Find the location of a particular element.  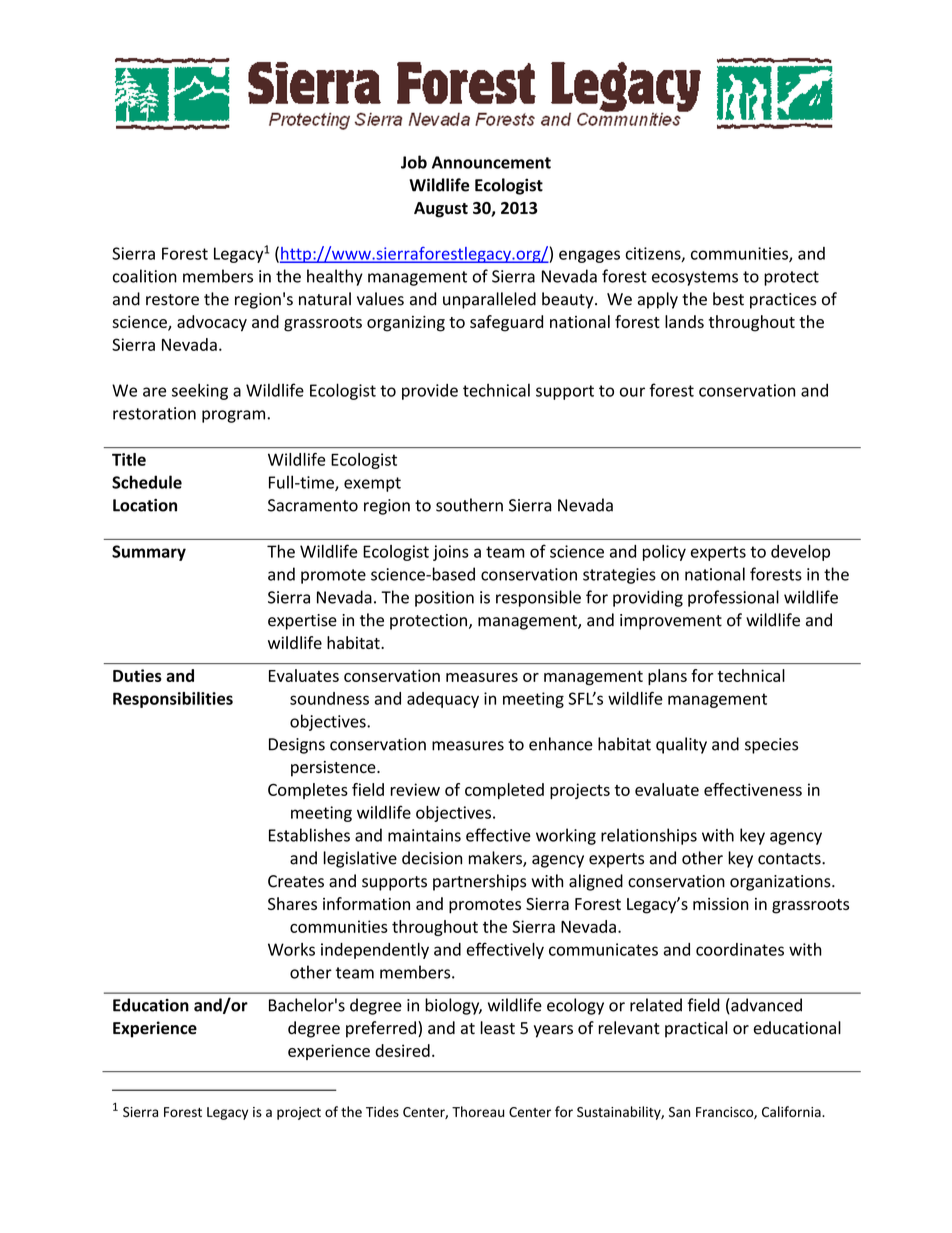

Completes is located at coordinates (308, 791).
